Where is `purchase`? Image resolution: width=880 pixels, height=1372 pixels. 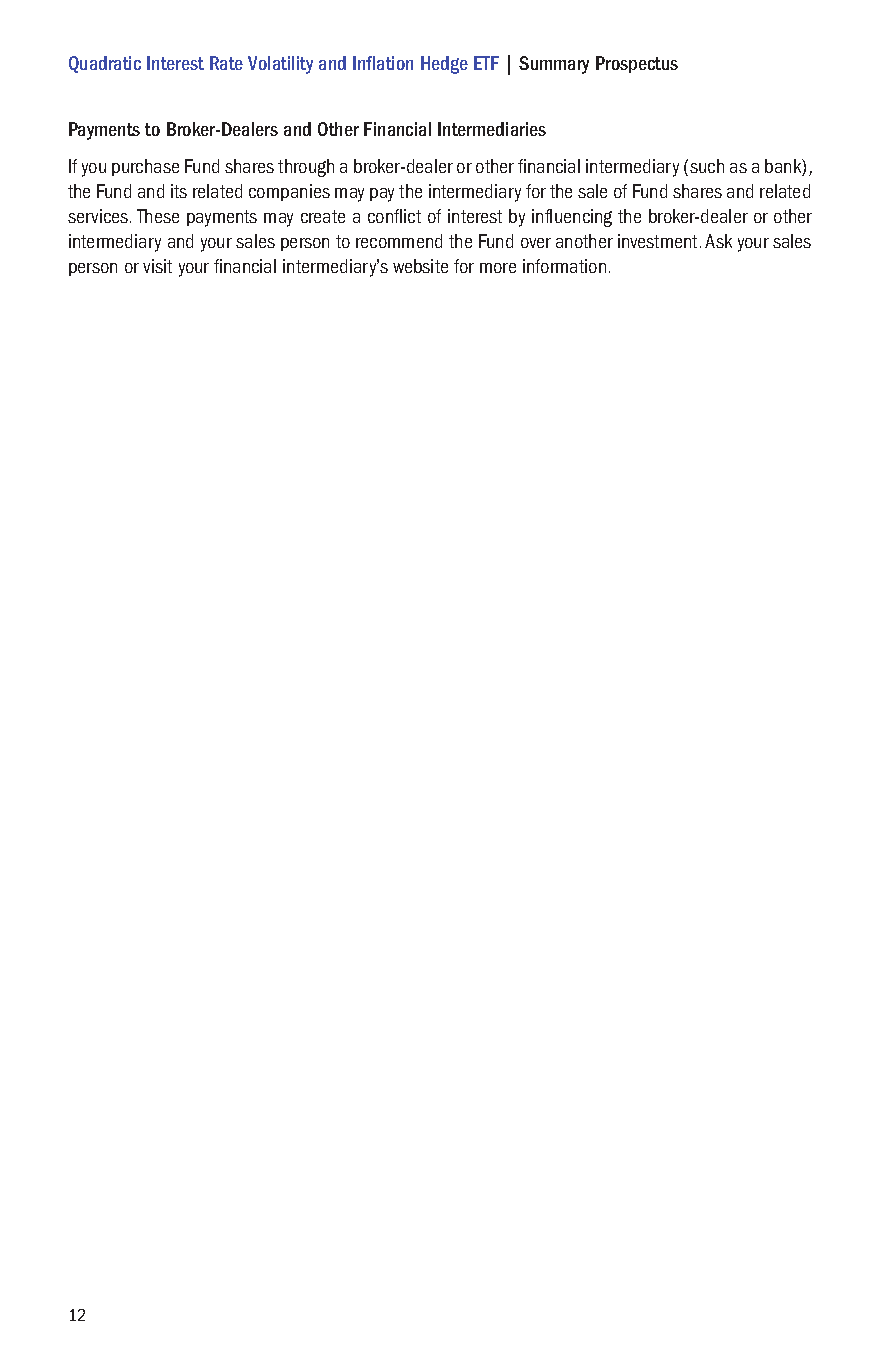
purchase is located at coordinates (145, 167).
